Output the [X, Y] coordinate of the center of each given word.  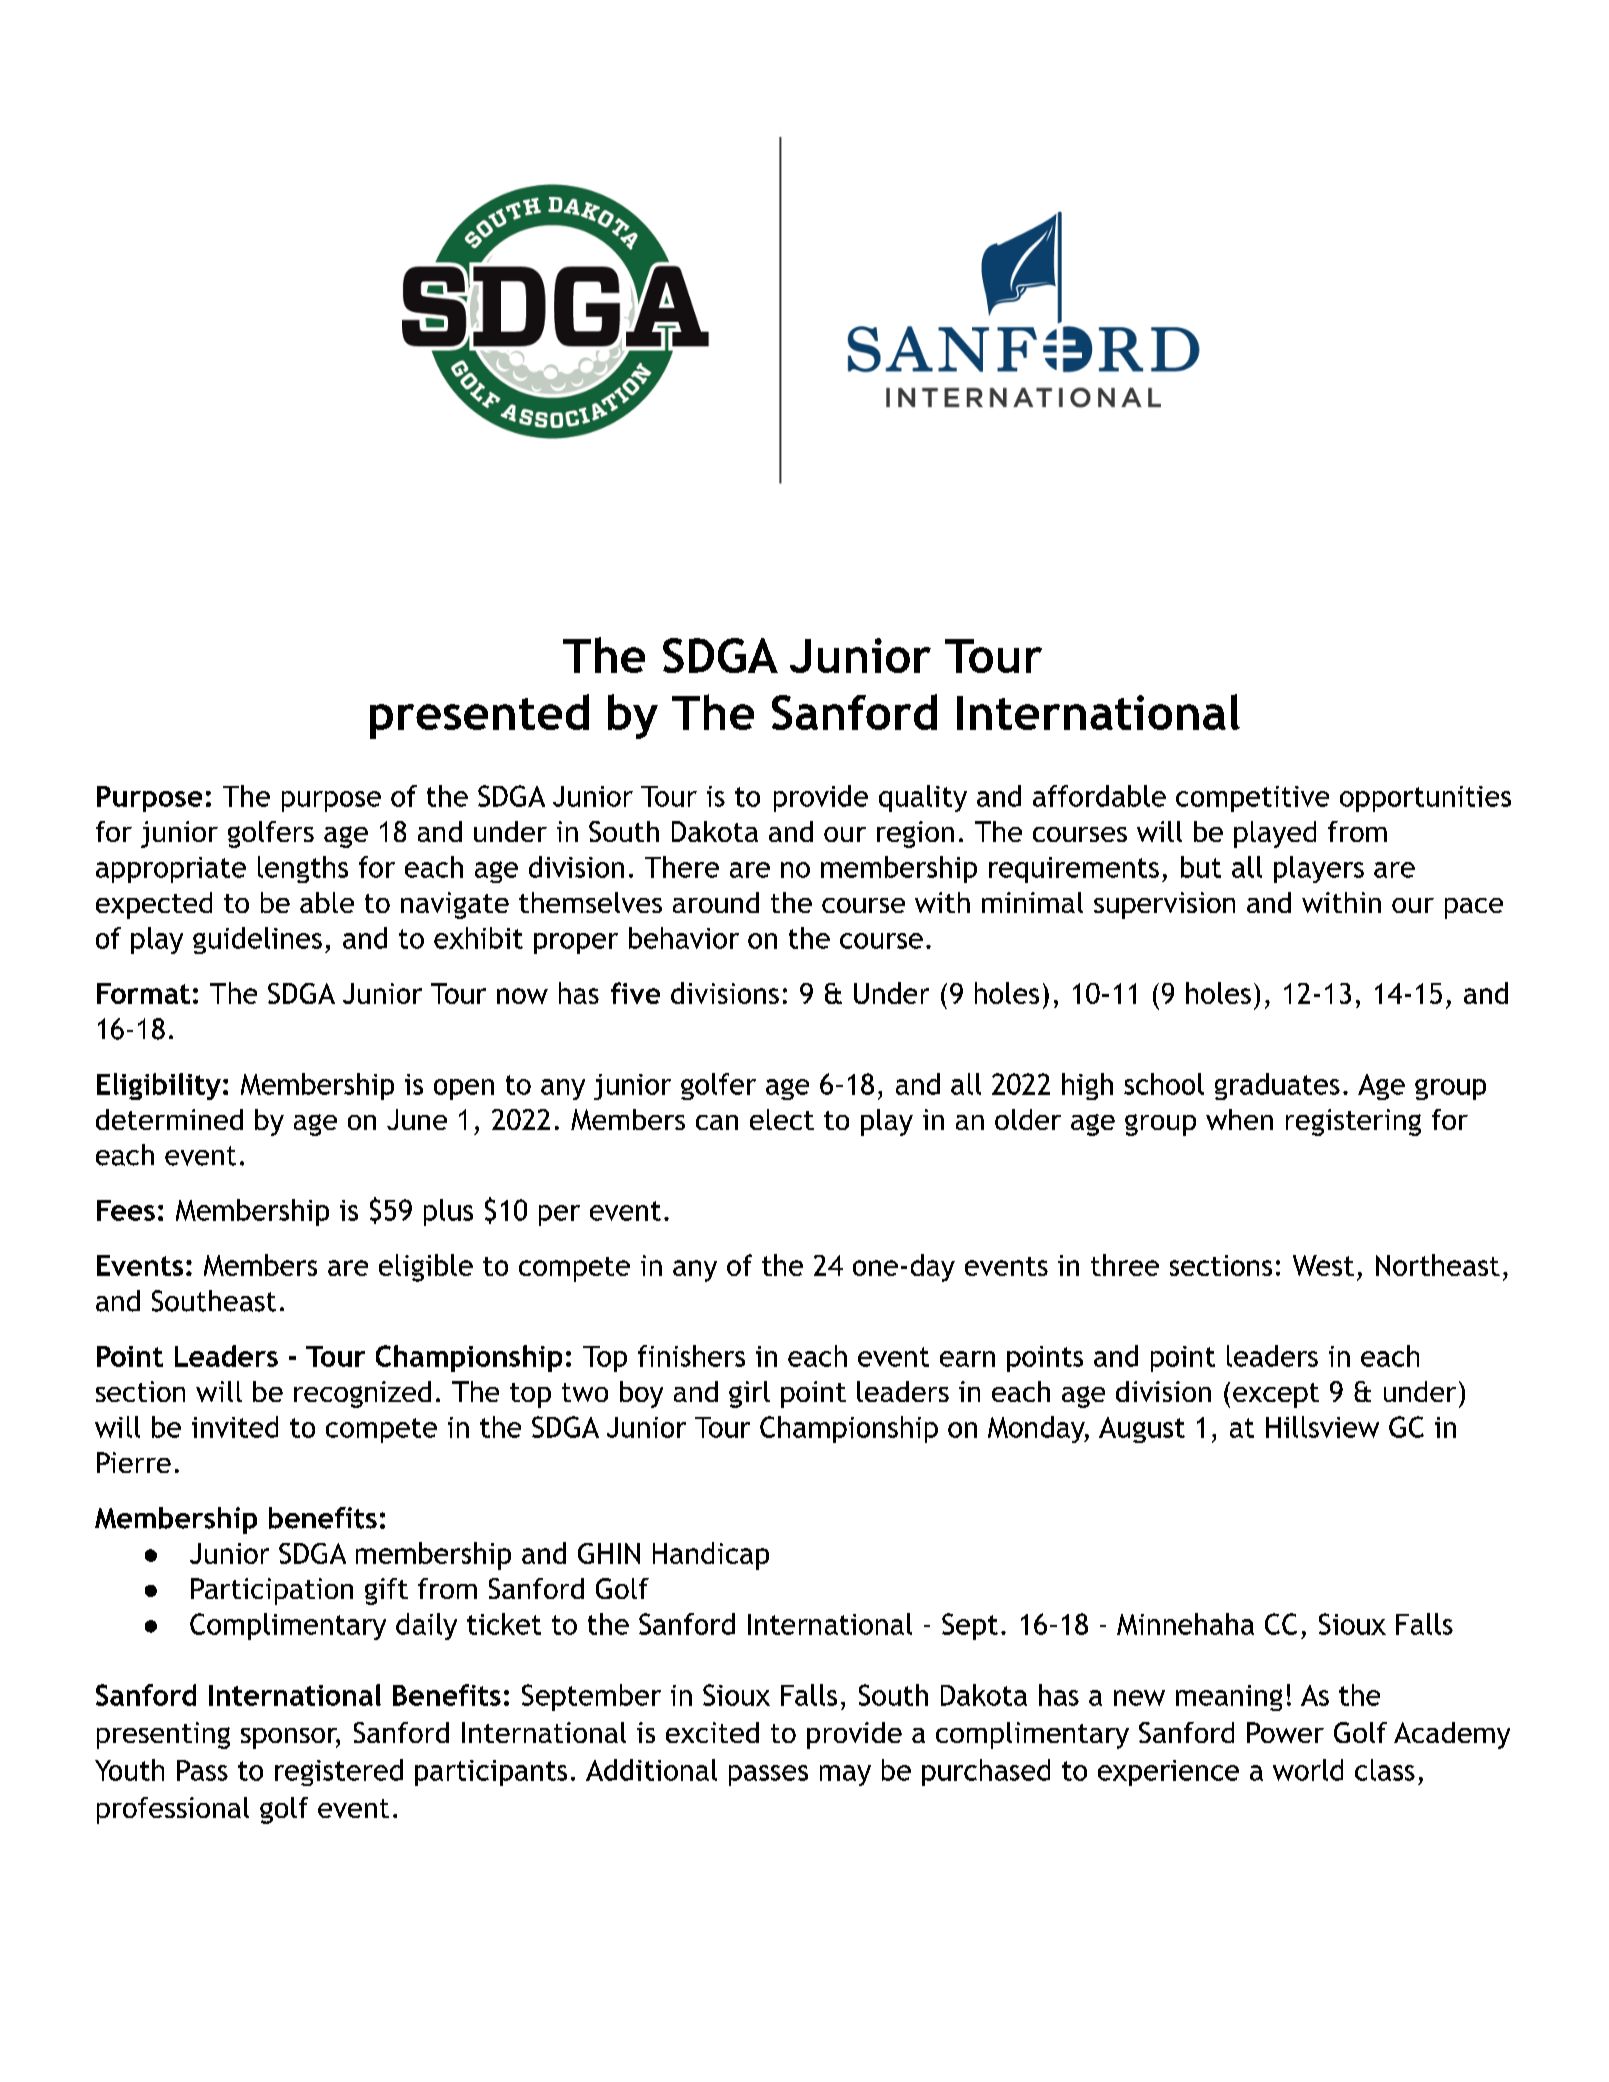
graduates [1277, 1086]
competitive [1252, 799]
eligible [426, 1268]
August [1142, 1430]
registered [339, 1772]
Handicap [711, 1556]
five [635, 993]
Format [143, 993]
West [1323, 1265]
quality [923, 798]
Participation [272, 1591]
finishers [691, 1356]
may [845, 1775]
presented [479, 716]
